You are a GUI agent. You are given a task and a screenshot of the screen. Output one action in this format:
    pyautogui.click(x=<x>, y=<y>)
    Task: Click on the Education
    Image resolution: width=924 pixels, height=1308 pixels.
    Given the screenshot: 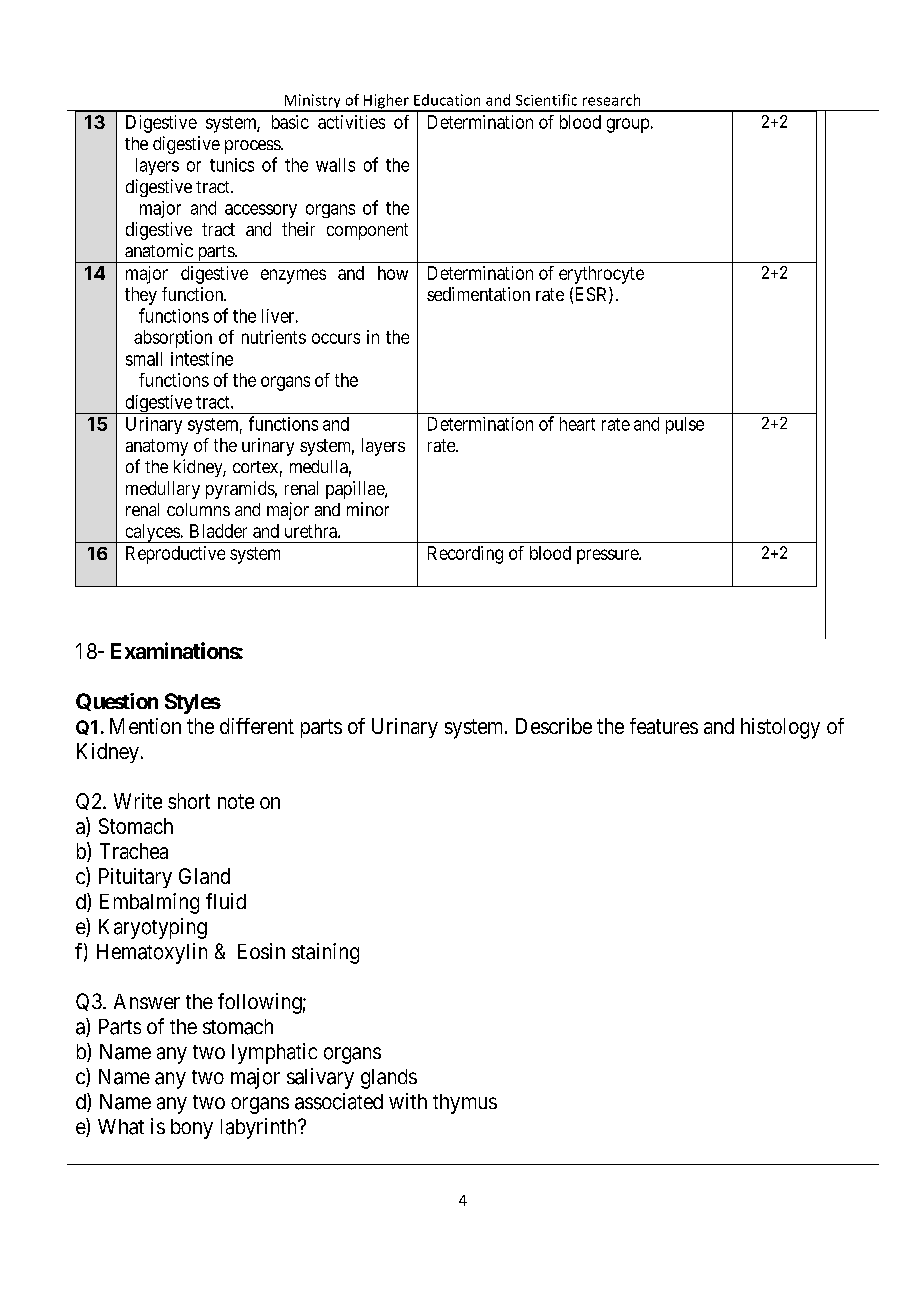 What is the action you would take?
    pyautogui.click(x=447, y=100)
